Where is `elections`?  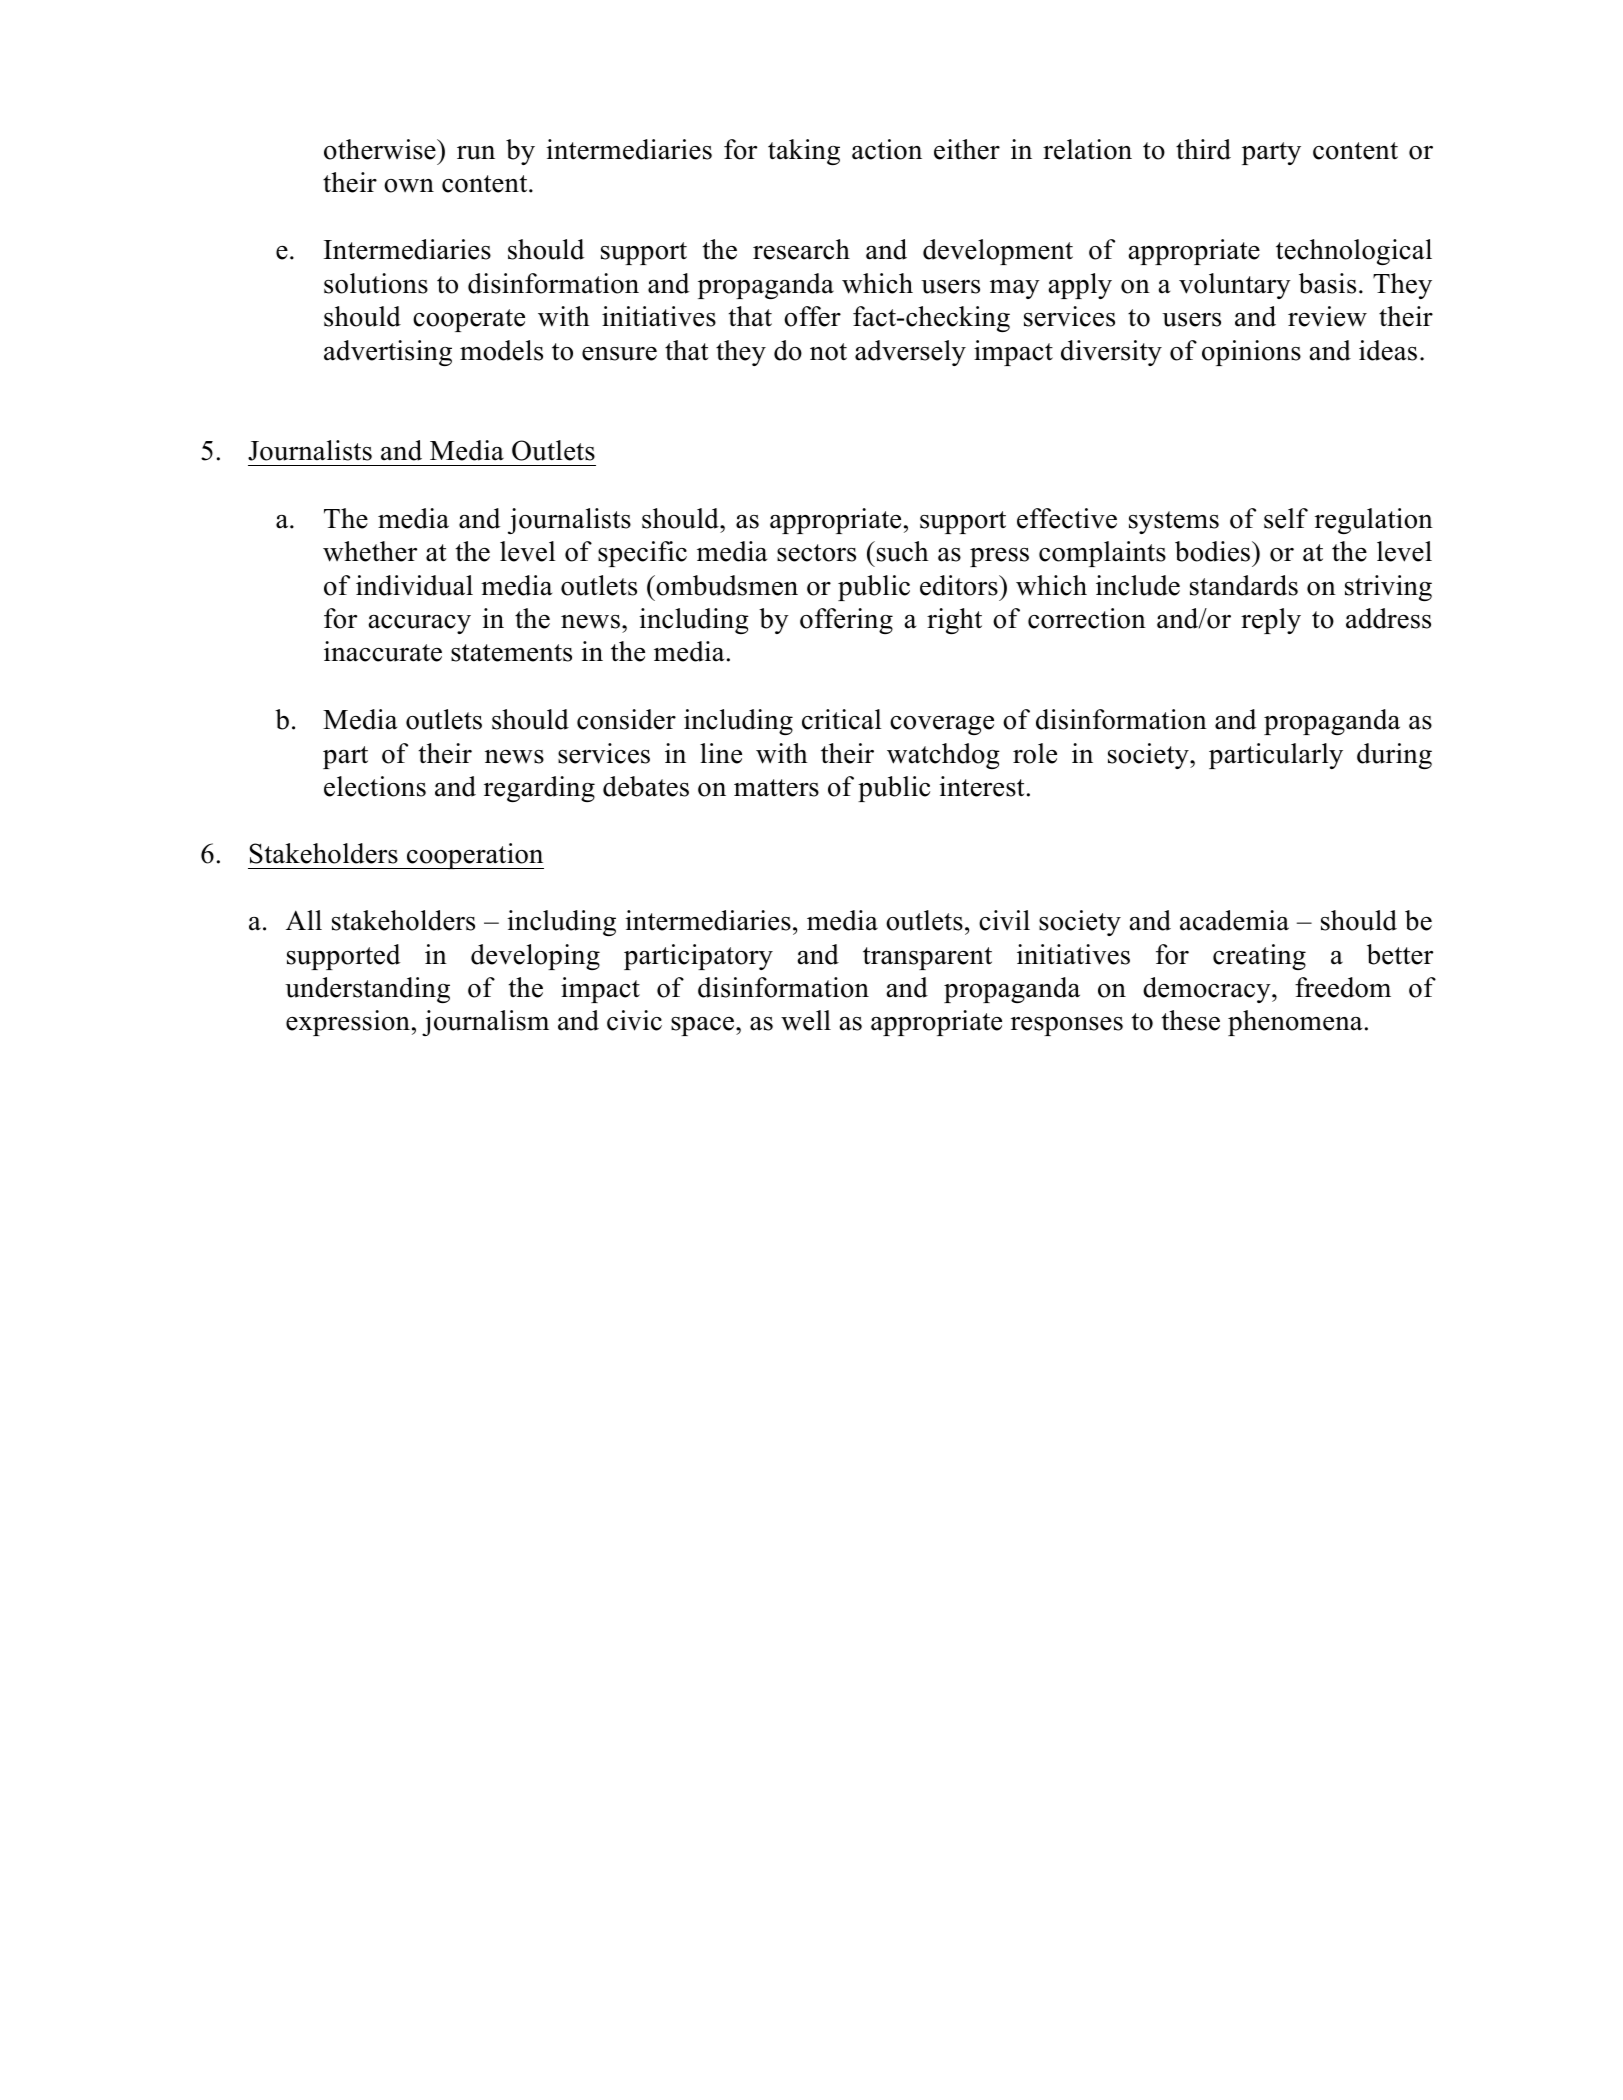
elections is located at coordinates (375, 786).
